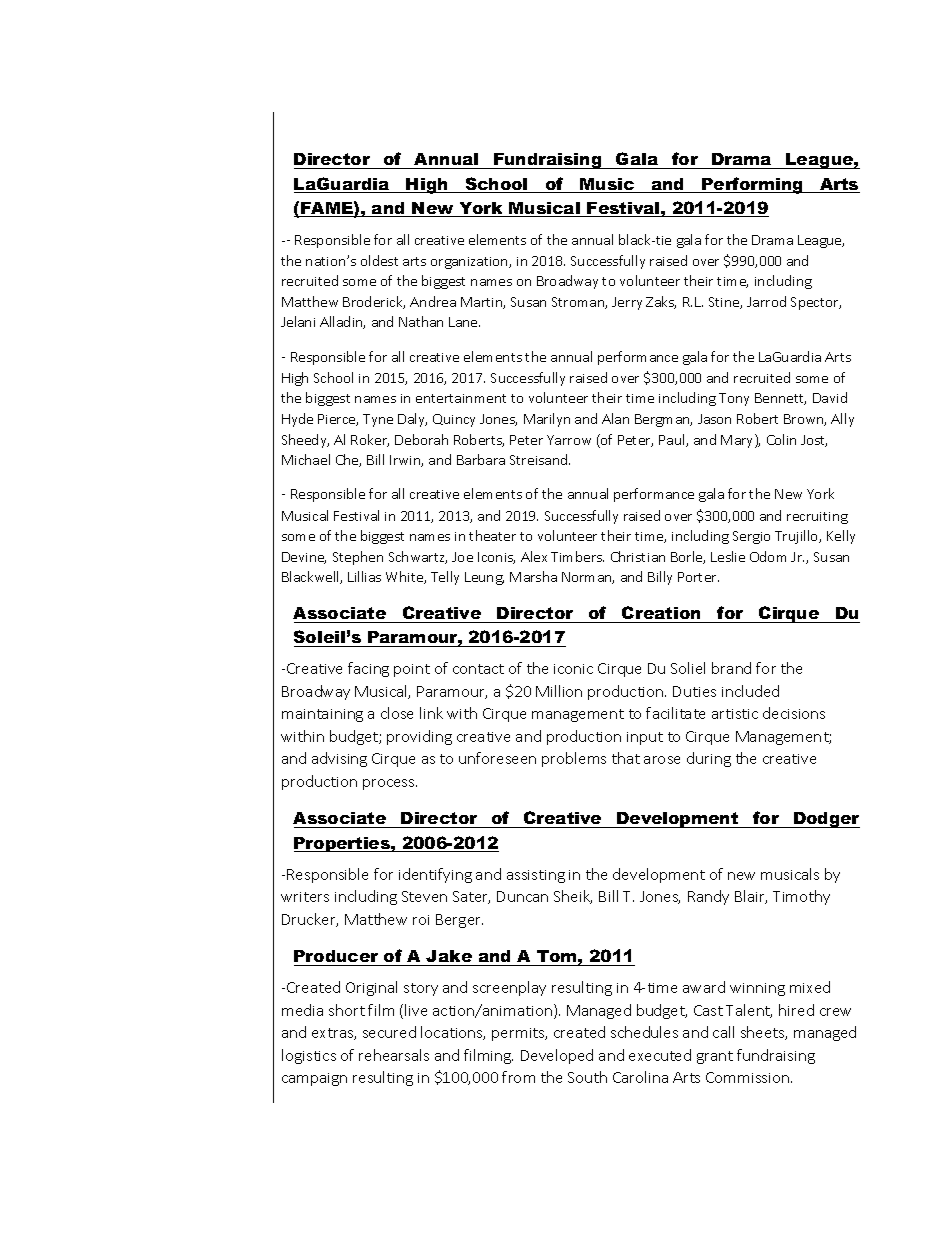 This page has height=1233, width=952. Describe the element at coordinates (339, 759) in the page. I see `advising` at that location.
